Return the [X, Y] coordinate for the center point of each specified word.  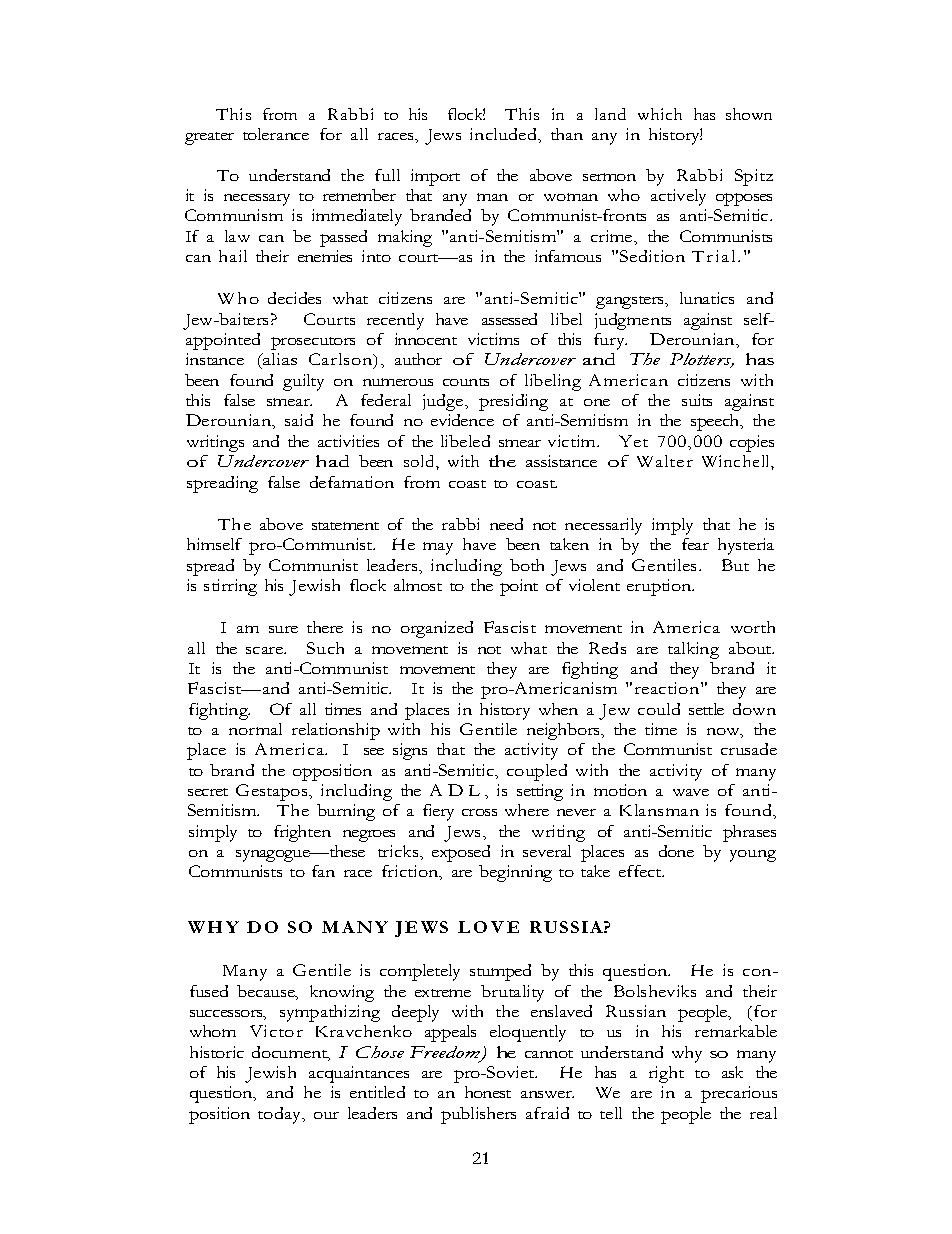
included [505, 135]
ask [732, 1072]
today [281, 1115]
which [660, 114]
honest [488, 1092]
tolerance [276, 134]
